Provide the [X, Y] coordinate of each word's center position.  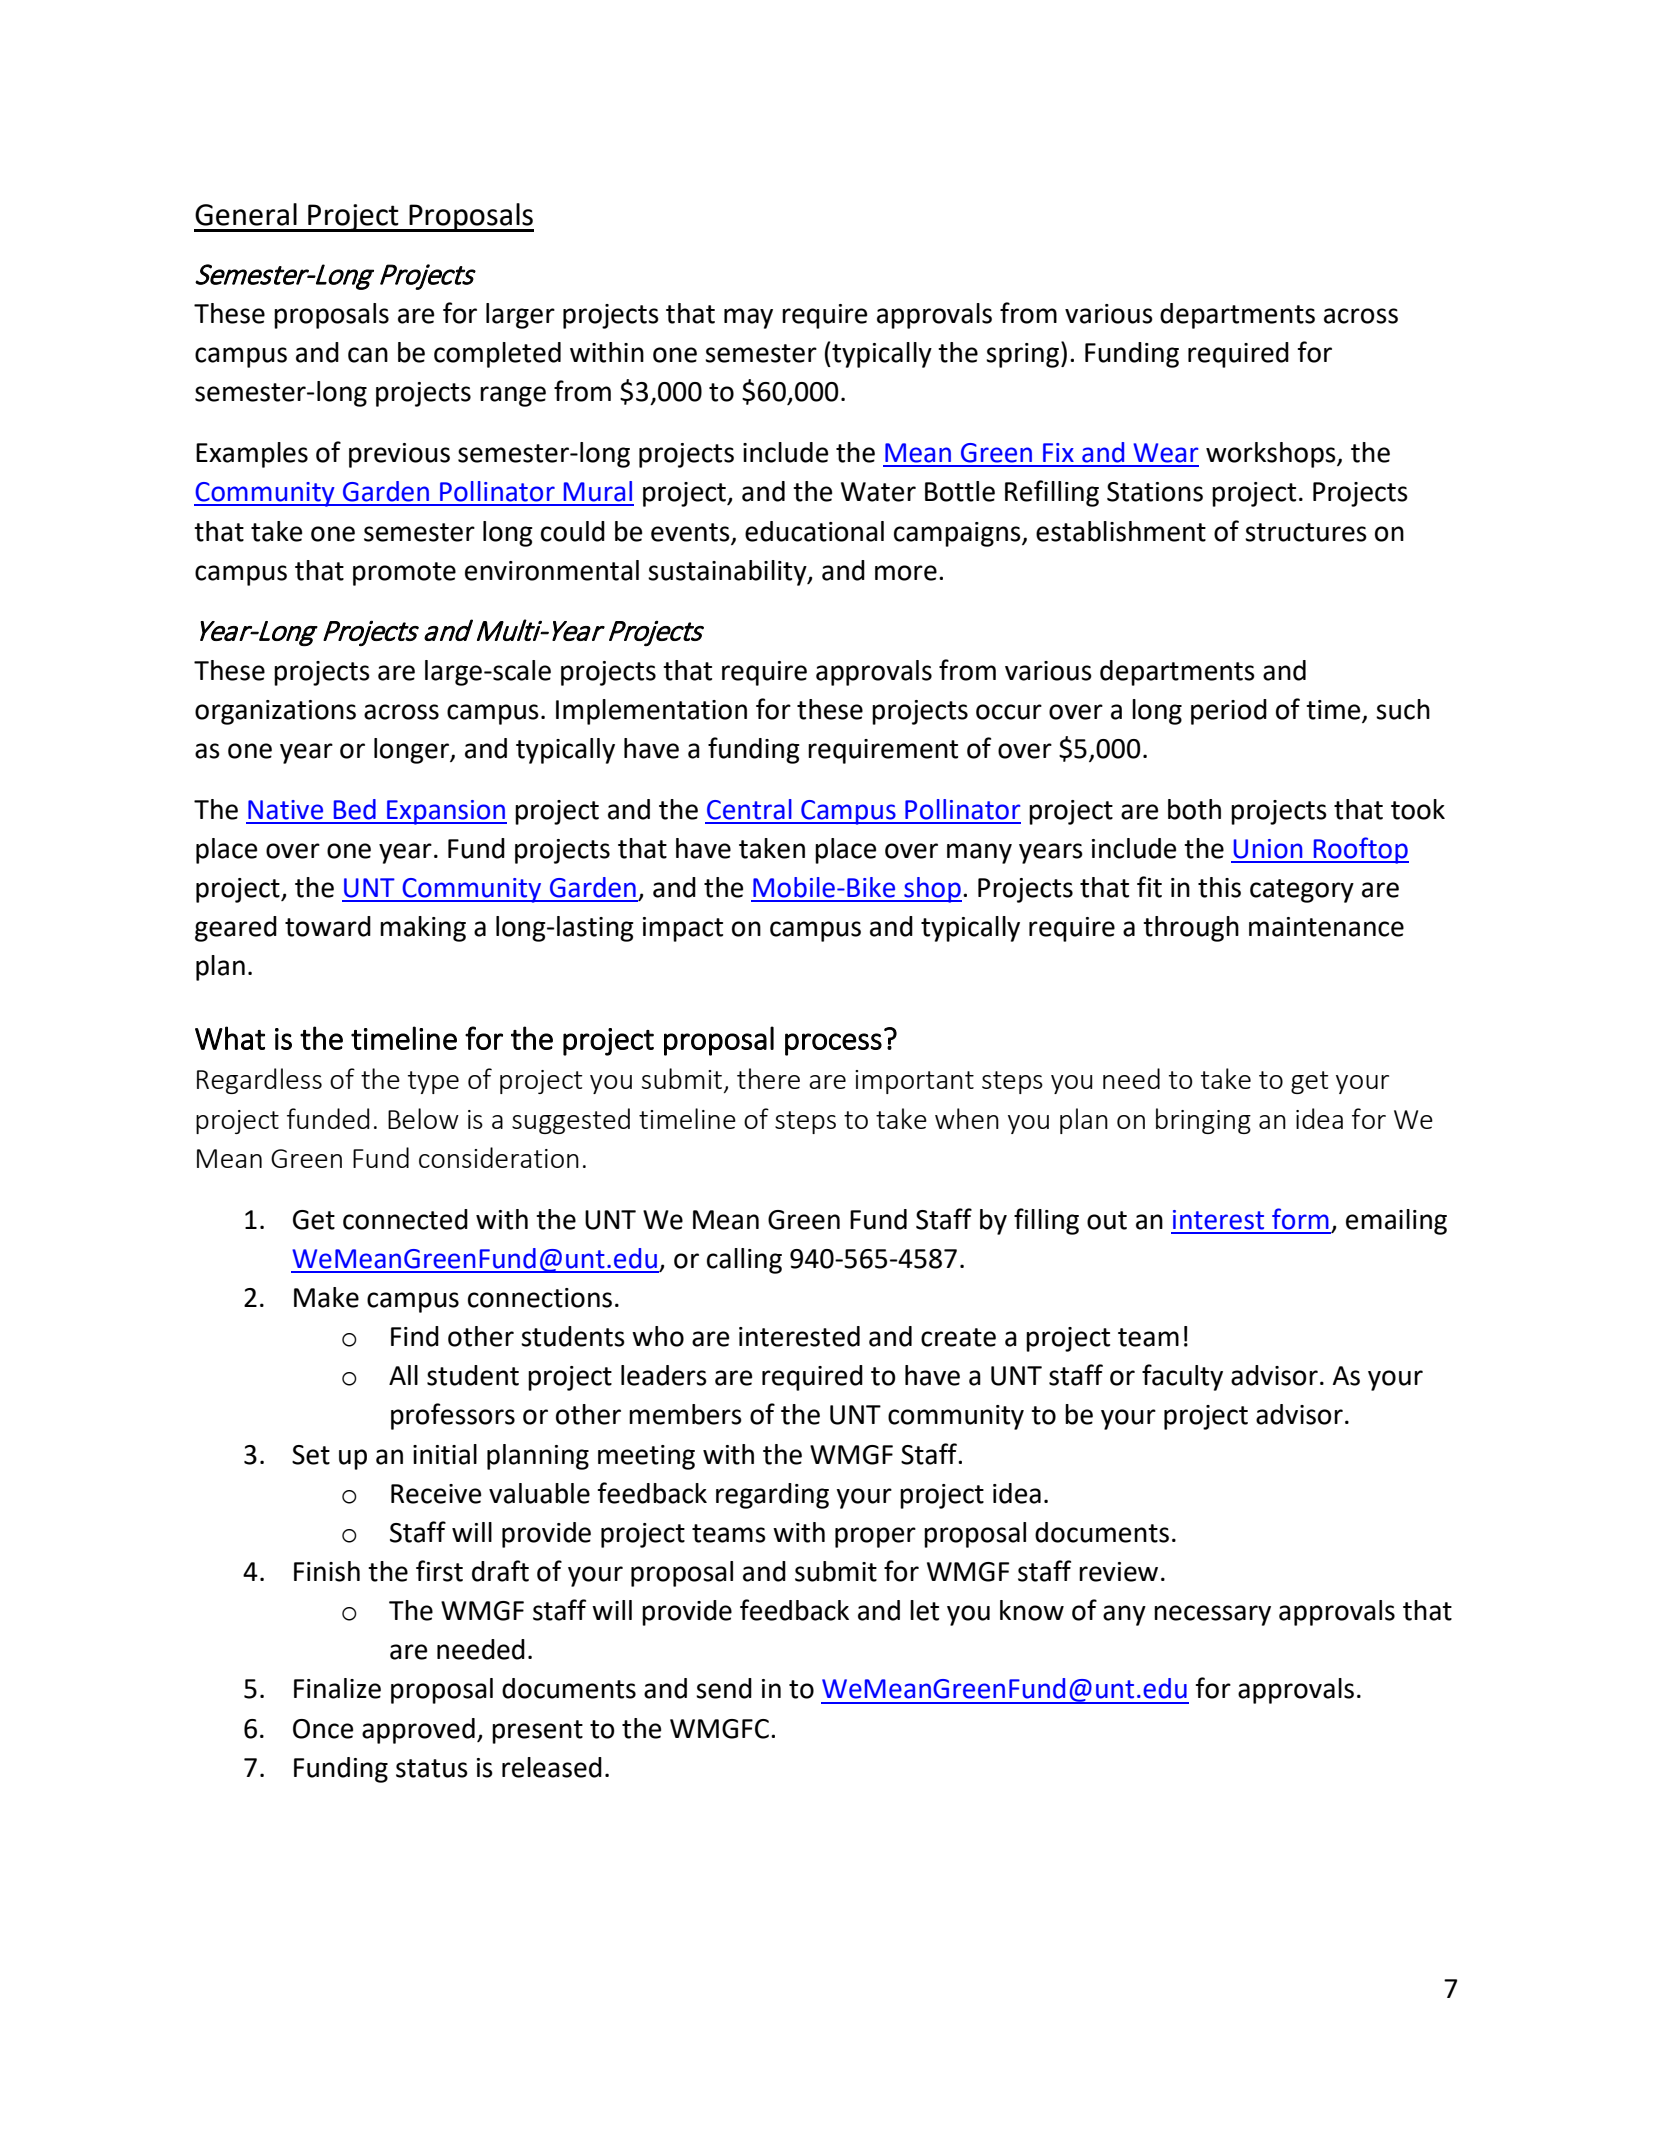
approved [418, 1731]
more [906, 573]
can [368, 355]
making [423, 929]
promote [404, 574]
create [958, 1337]
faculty [1182, 1377]
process [833, 1044]
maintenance [1326, 927]
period [1229, 712]
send [724, 1688]
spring [1024, 354]
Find [415, 1336]
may [748, 318]
